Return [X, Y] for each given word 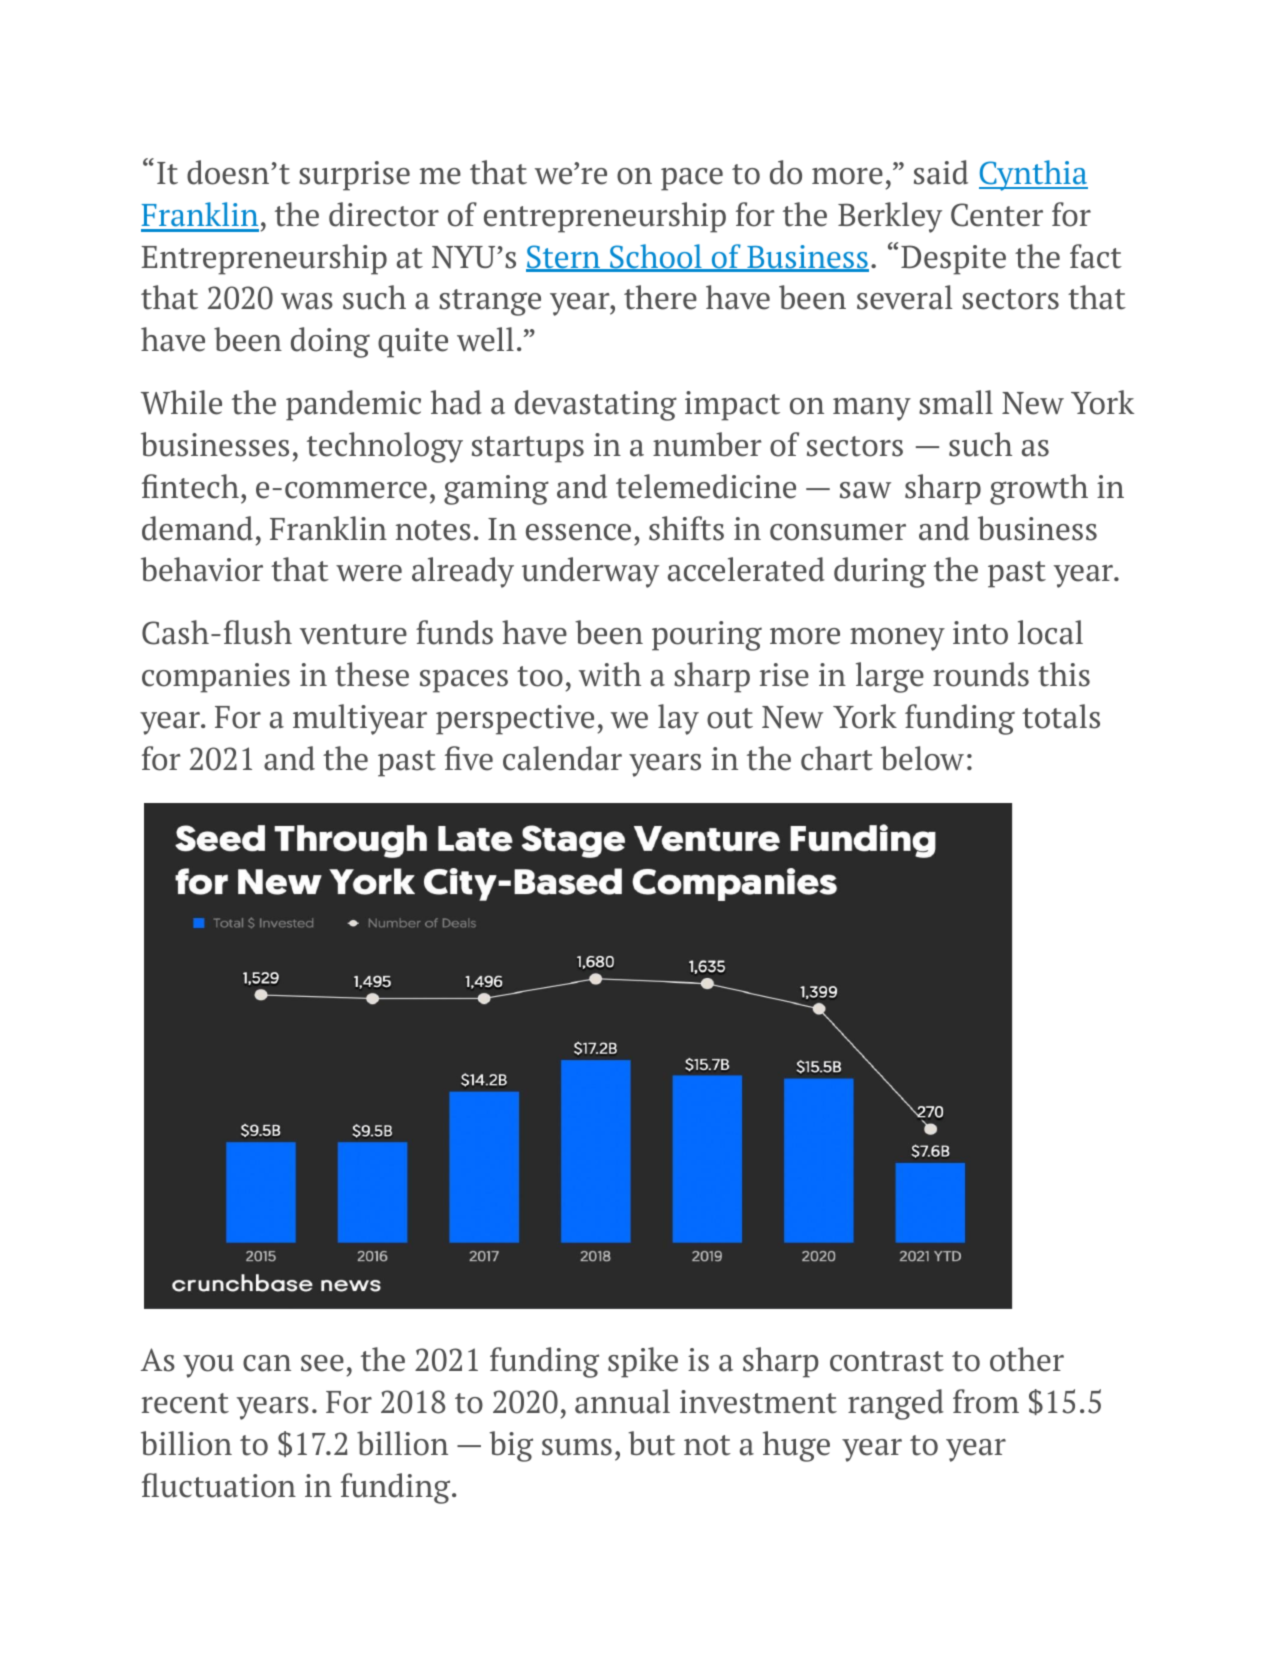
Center [997, 215]
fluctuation [219, 1485]
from [986, 1401]
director [384, 214]
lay [678, 719]
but [651, 1443]
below [922, 758]
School [656, 257]
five [469, 758]
